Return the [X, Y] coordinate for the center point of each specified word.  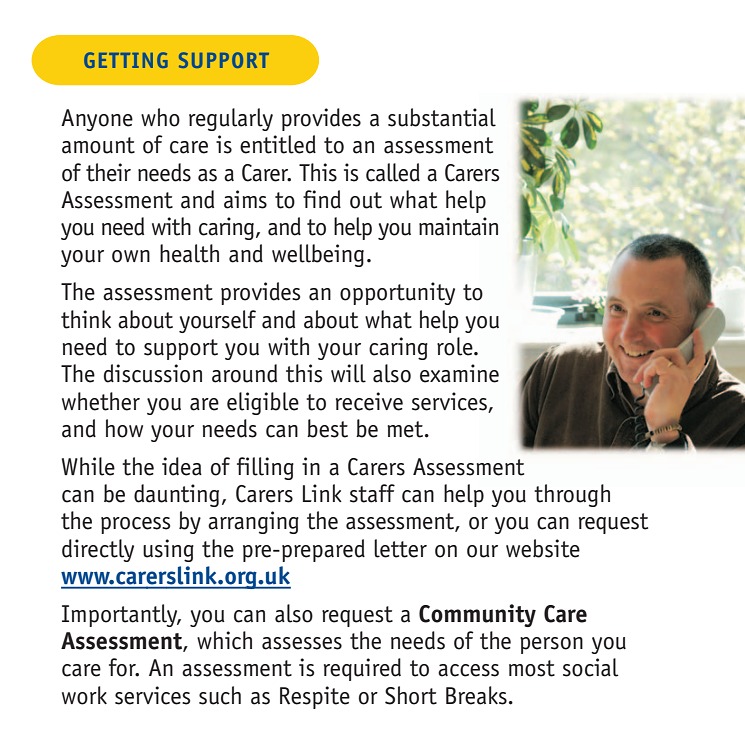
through [572, 495]
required [362, 669]
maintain [458, 226]
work [84, 695]
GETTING [126, 60]
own [131, 256]
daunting [176, 495]
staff [372, 493]
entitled [278, 144]
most [532, 668]
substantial [442, 117]
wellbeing [318, 255]
